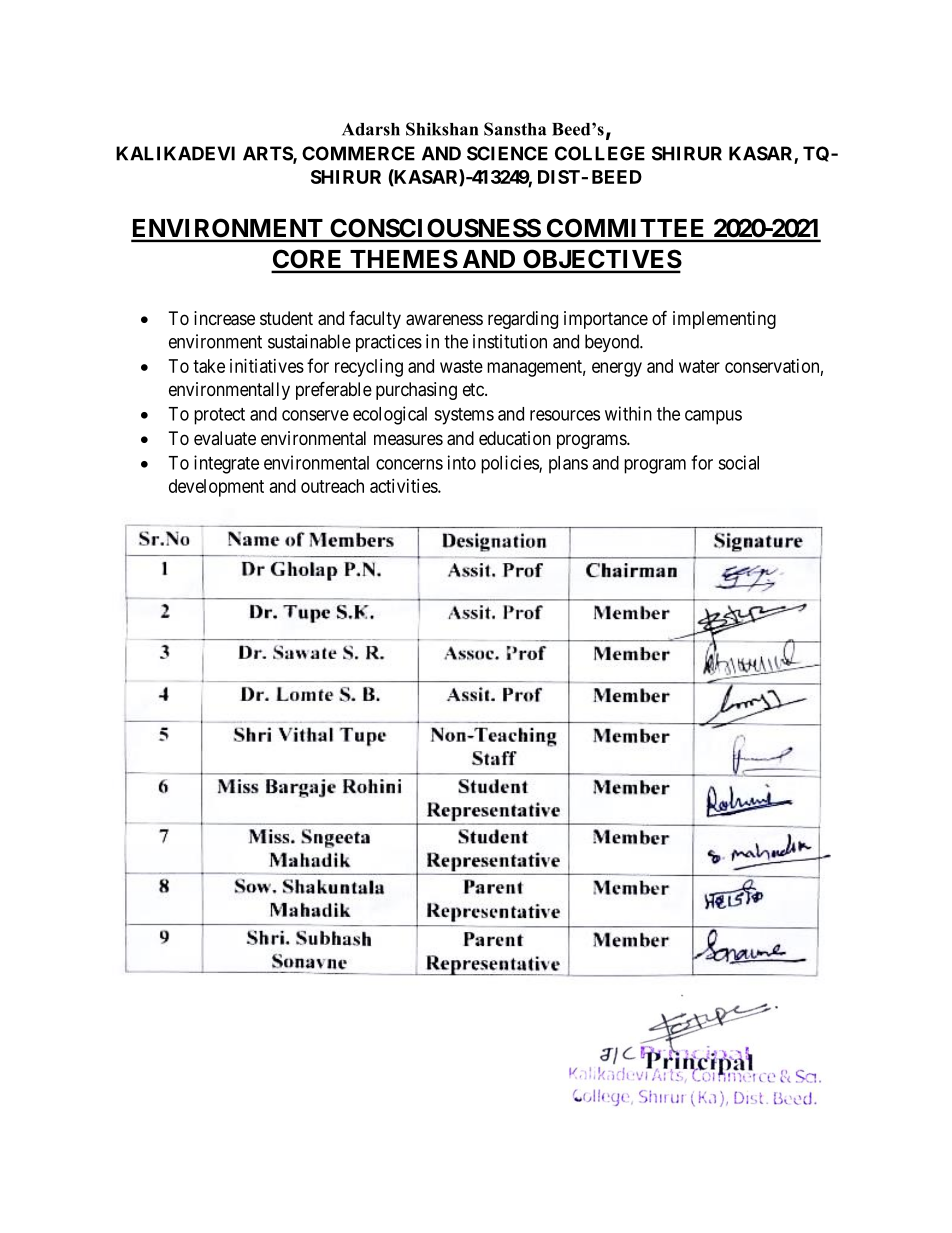 The height and width of the screenshot is (1233, 952). I want to click on implementing, so click(724, 320).
